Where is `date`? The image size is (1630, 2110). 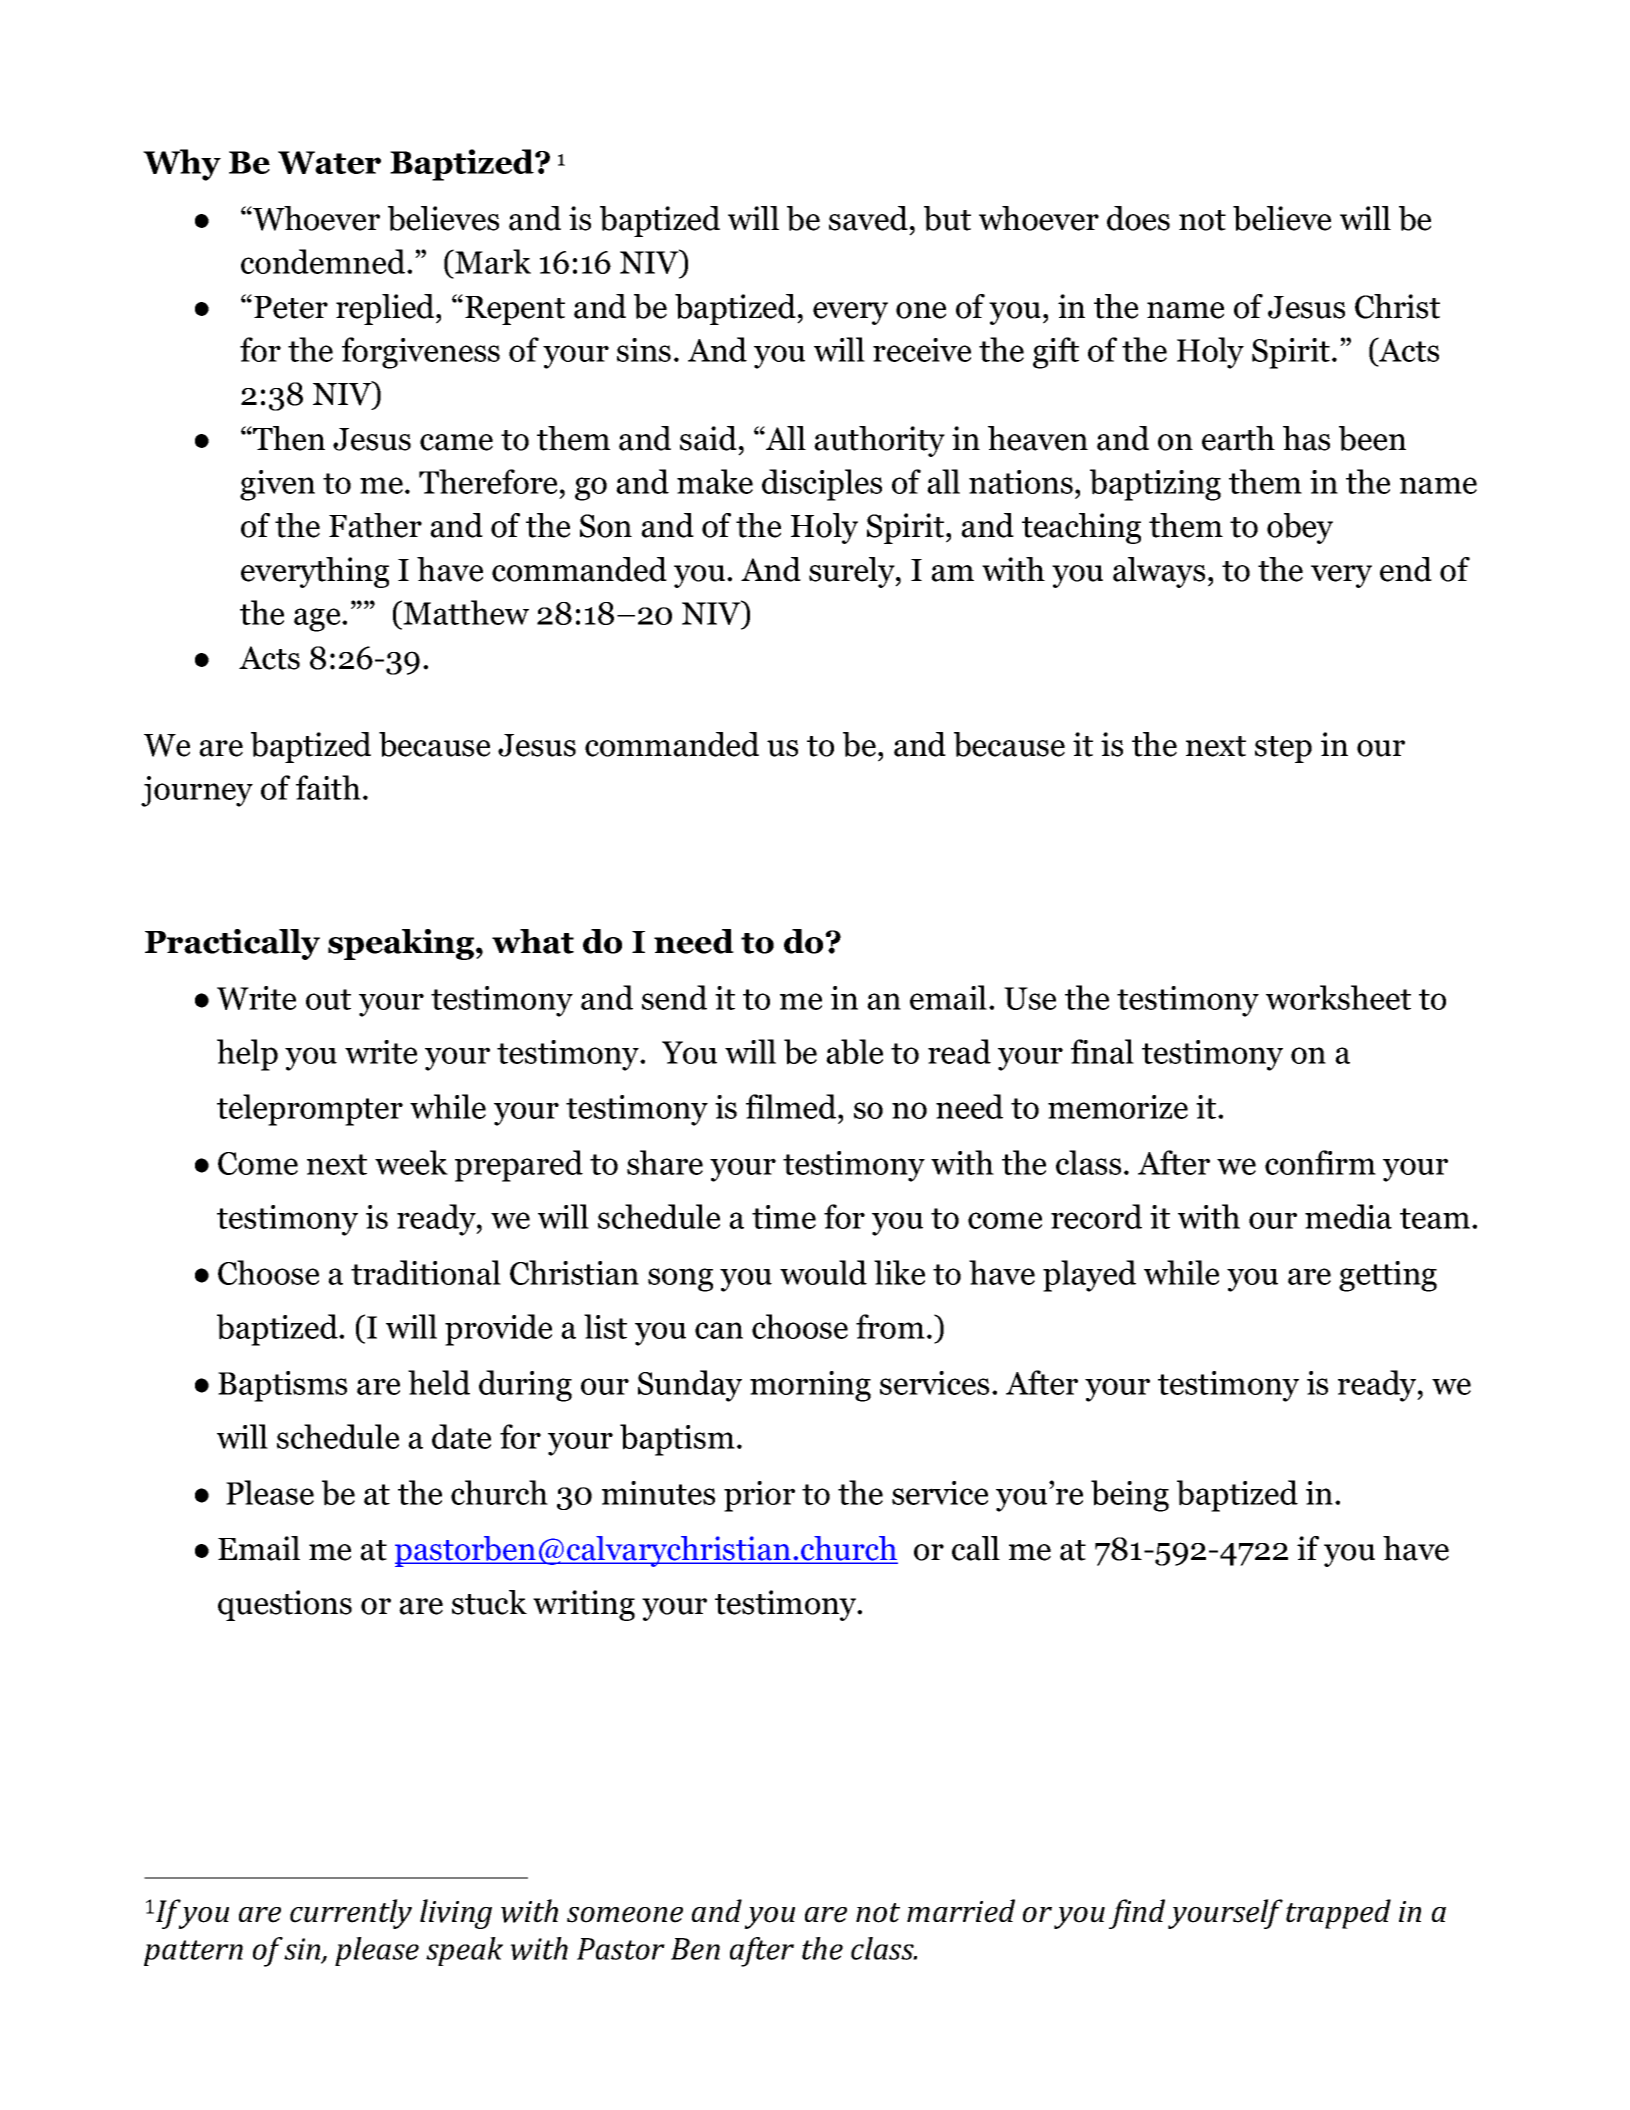 date is located at coordinates (461, 1436).
